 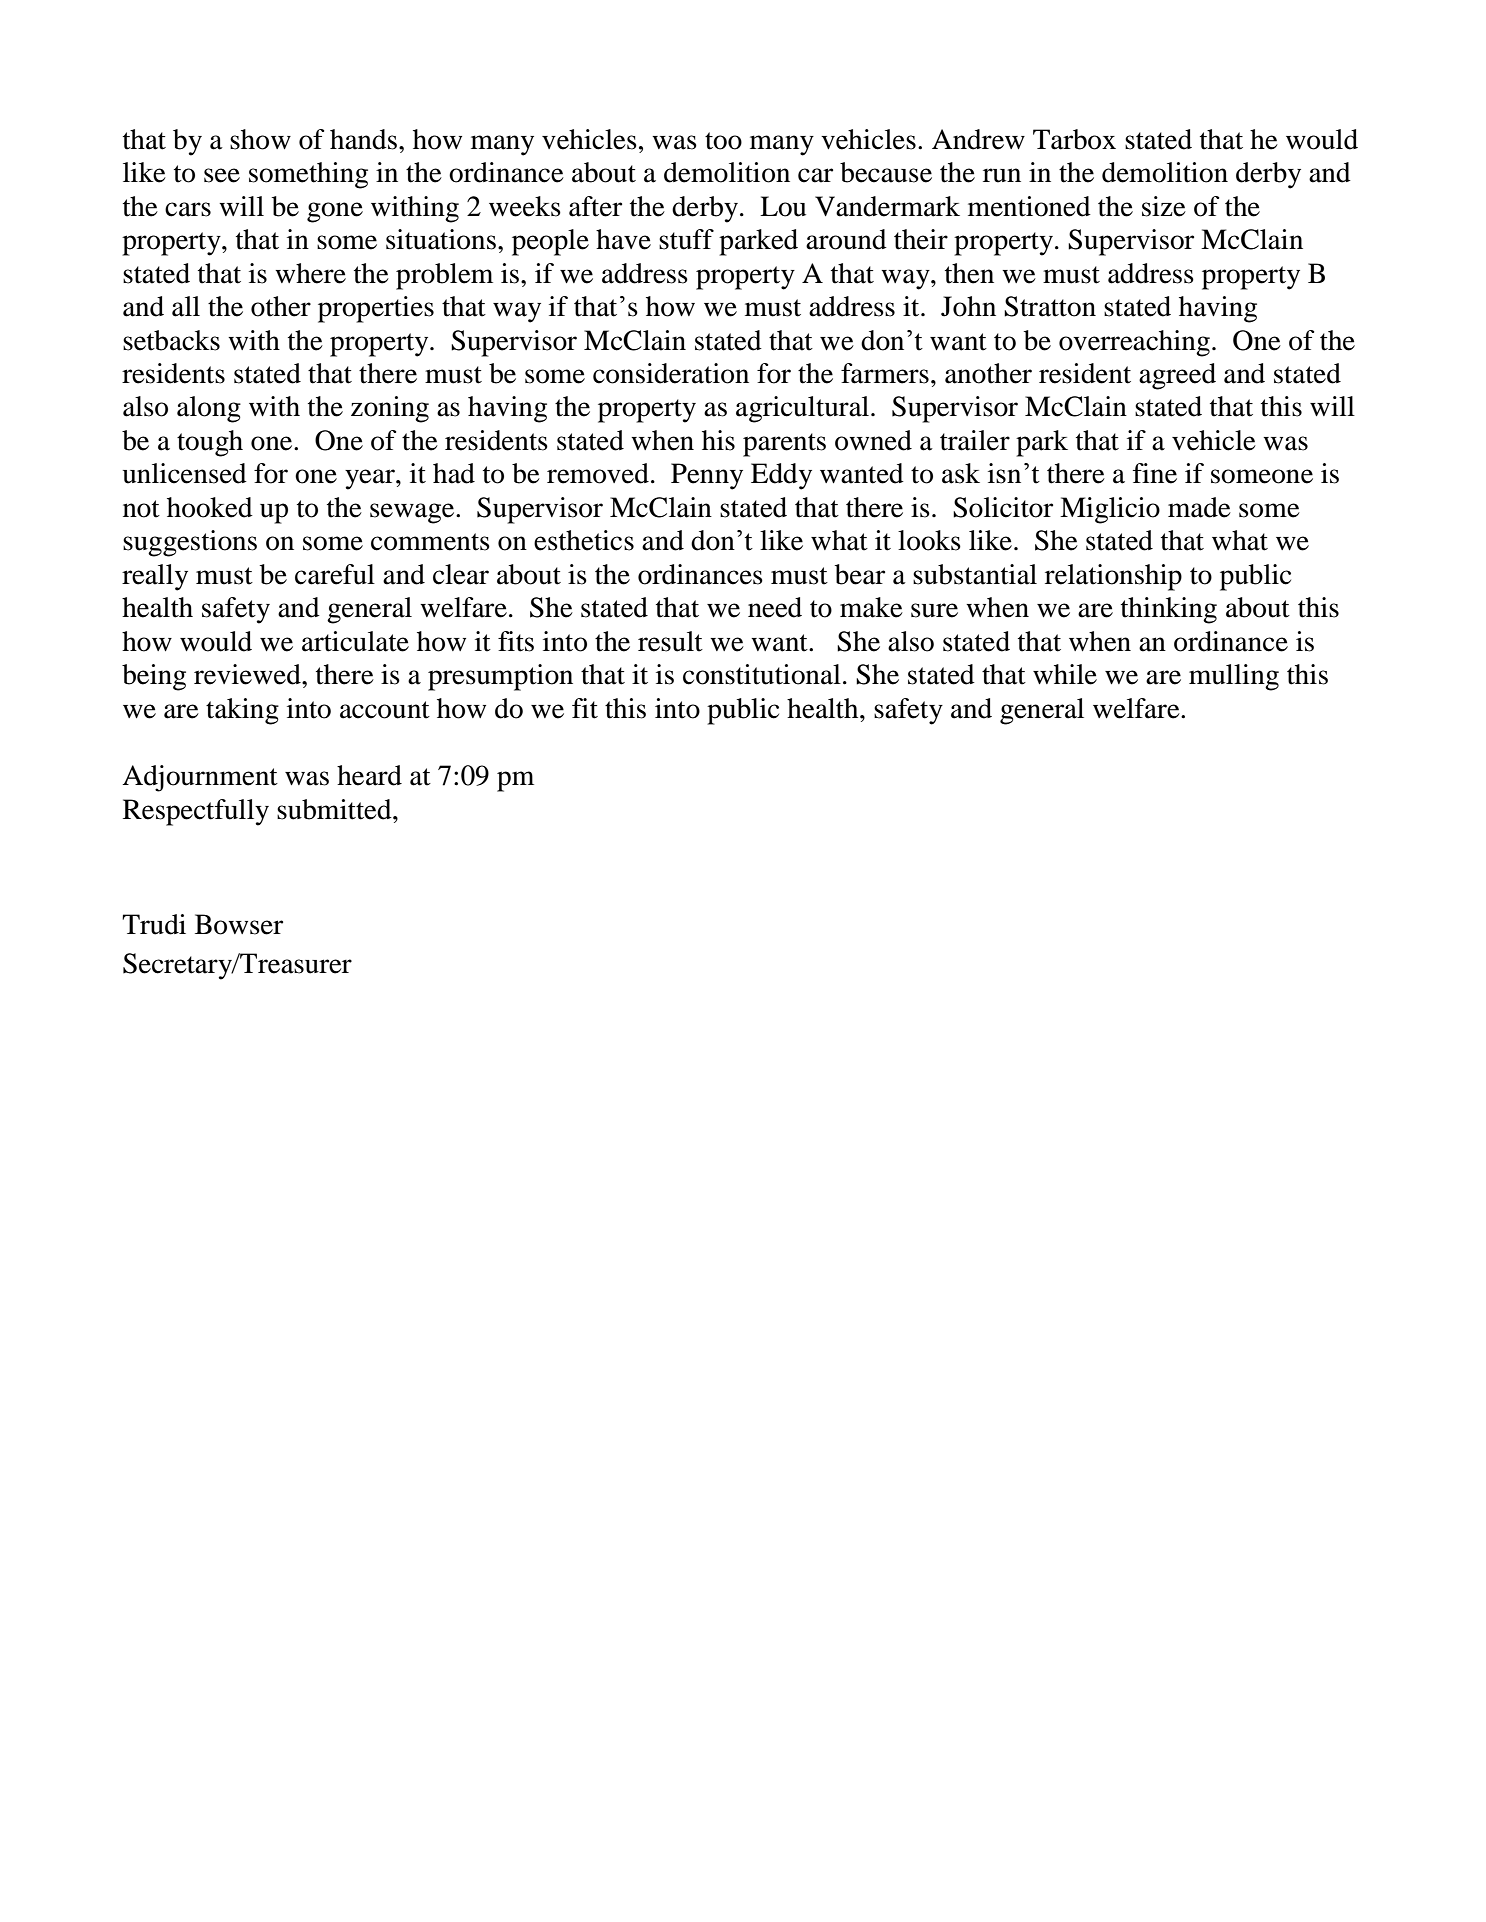 What do you see at coordinates (670, 641) in the page?
I see `result` at bounding box center [670, 641].
